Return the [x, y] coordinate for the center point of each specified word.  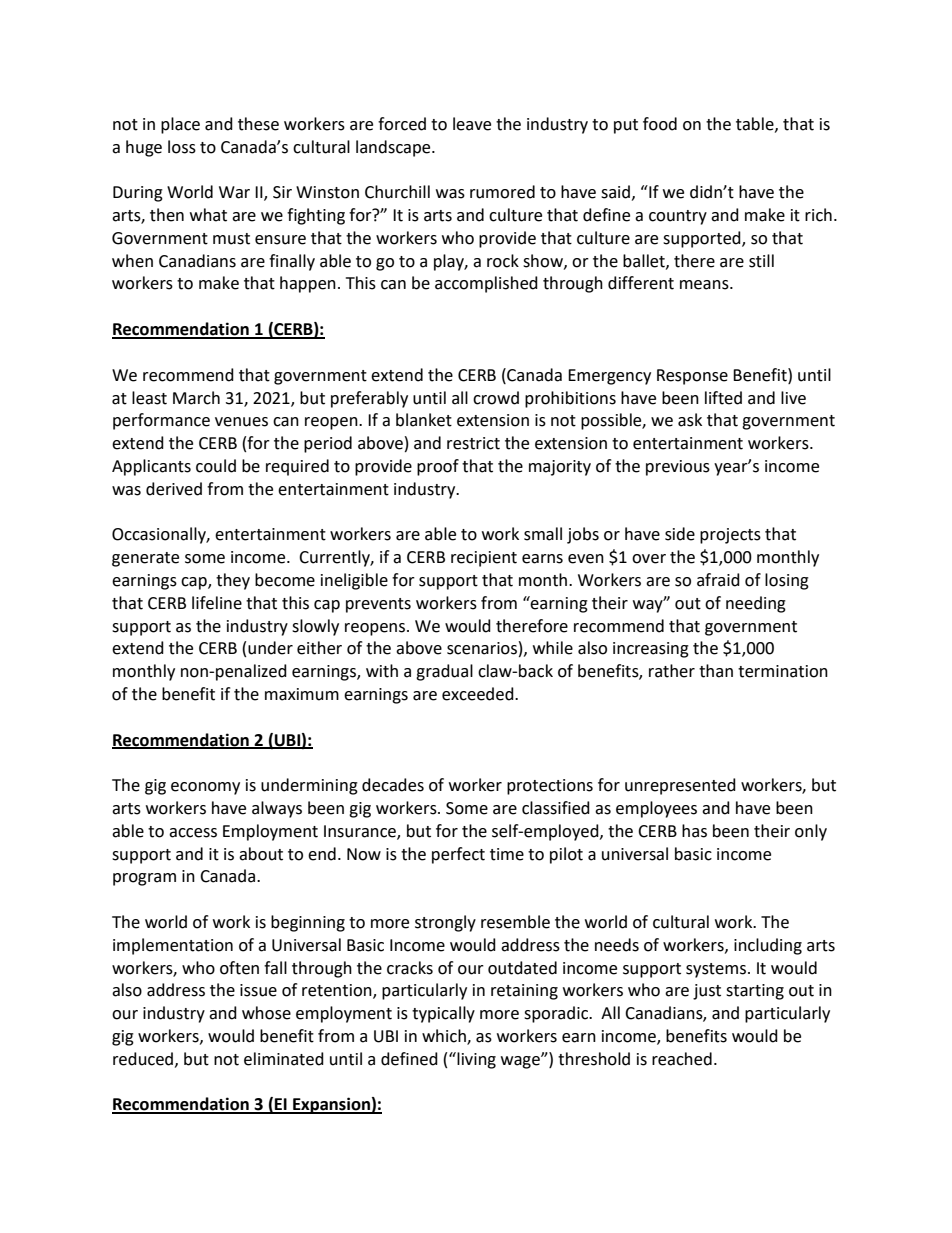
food [660, 124]
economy [205, 788]
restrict [473, 443]
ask [690, 420]
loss [182, 147]
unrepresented [680, 786]
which [445, 1037]
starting [755, 992]
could [216, 466]
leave [472, 124]
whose [266, 1013]
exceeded [479, 694]
